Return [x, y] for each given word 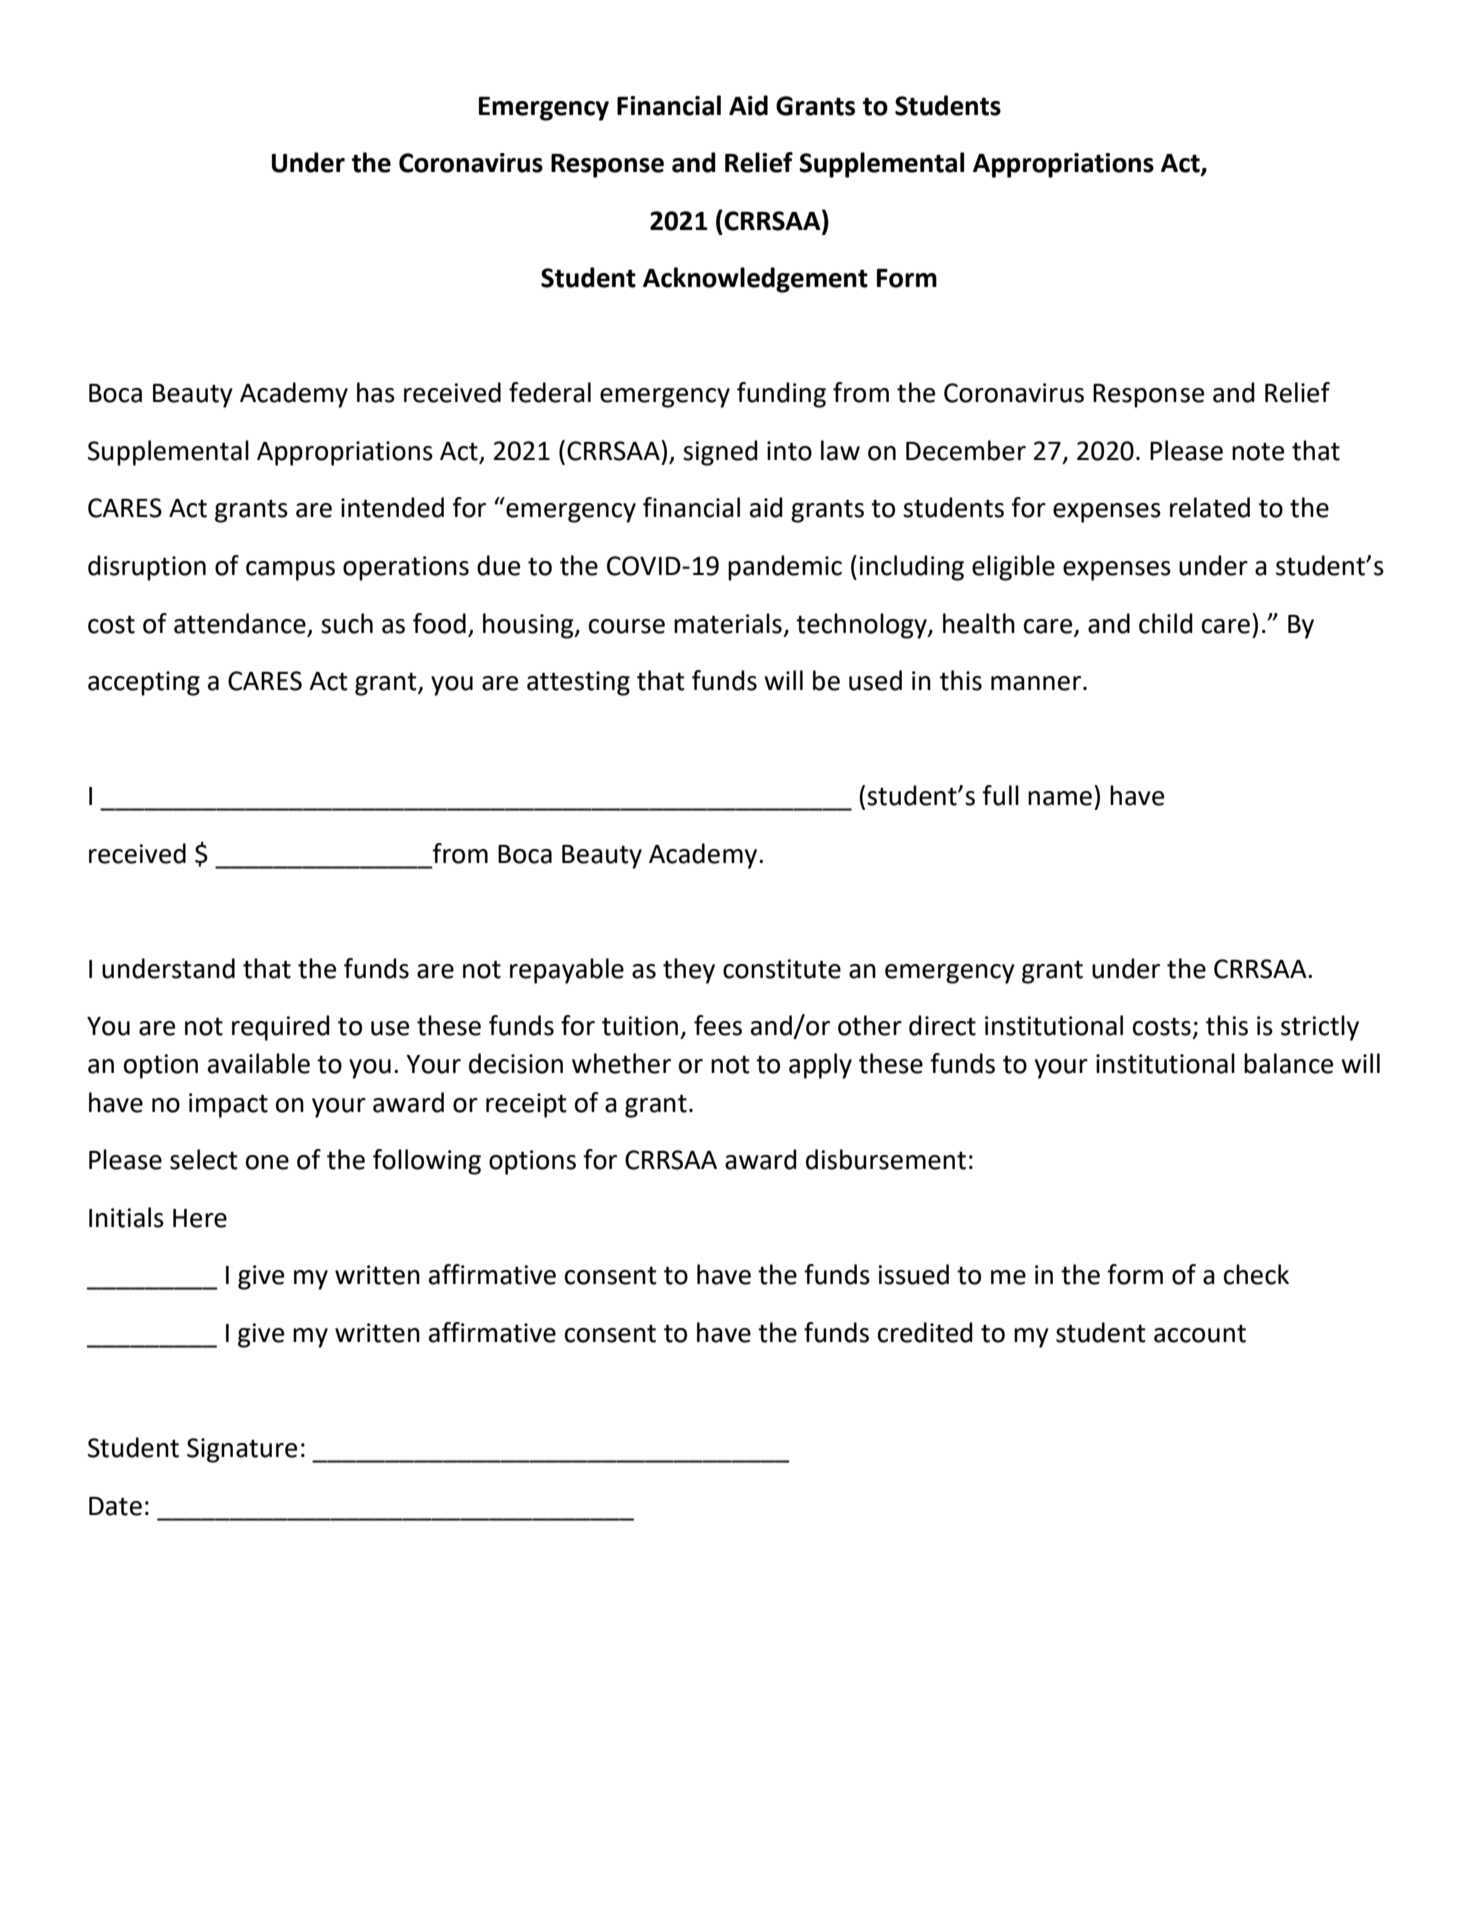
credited [925, 1332]
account [1200, 1333]
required [281, 1028]
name [1060, 798]
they [689, 971]
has [376, 392]
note [1258, 451]
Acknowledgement [755, 280]
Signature [242, 1450]
